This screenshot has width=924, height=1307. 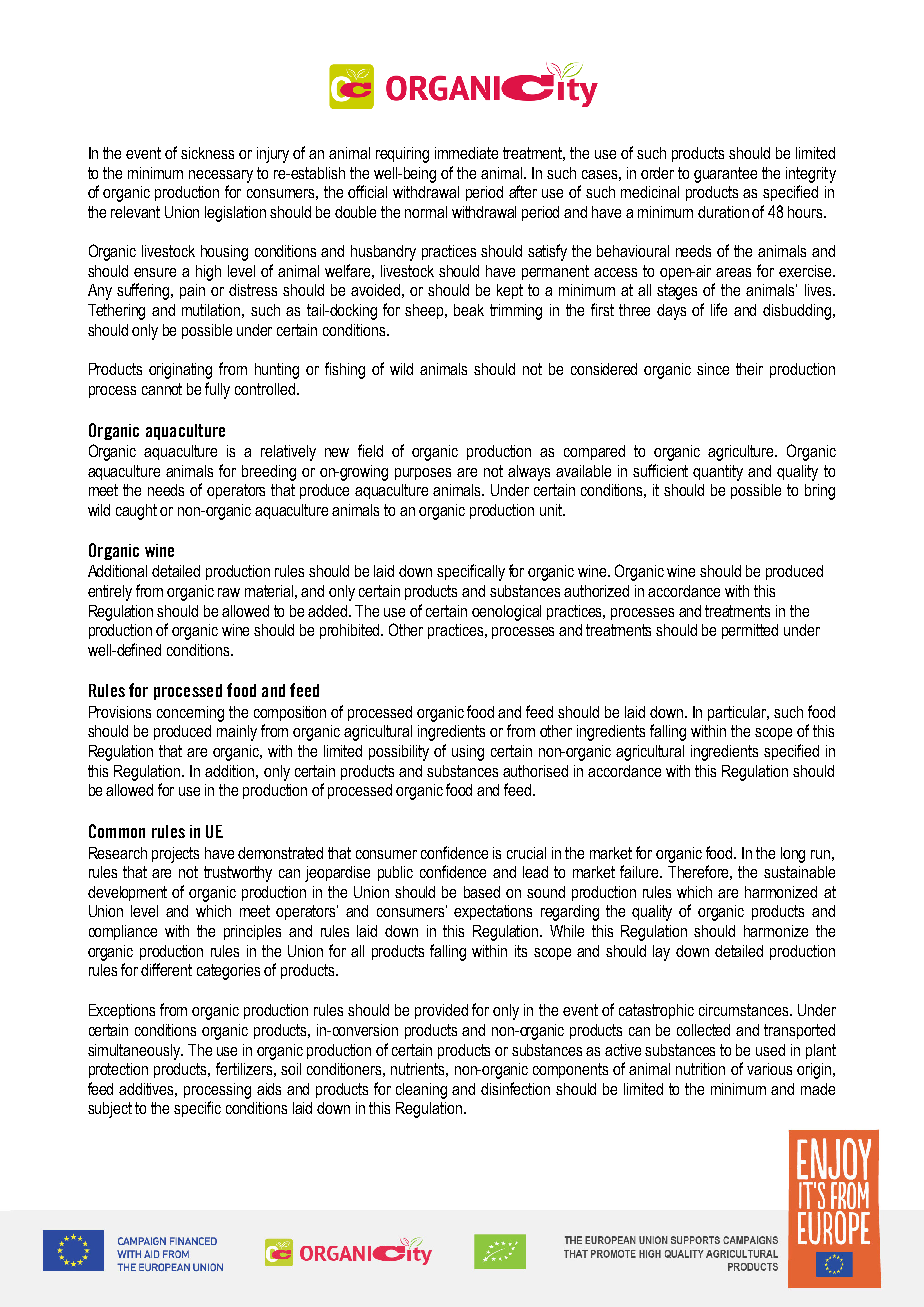 I want to click on entirely, so click(x=110, y=593).
